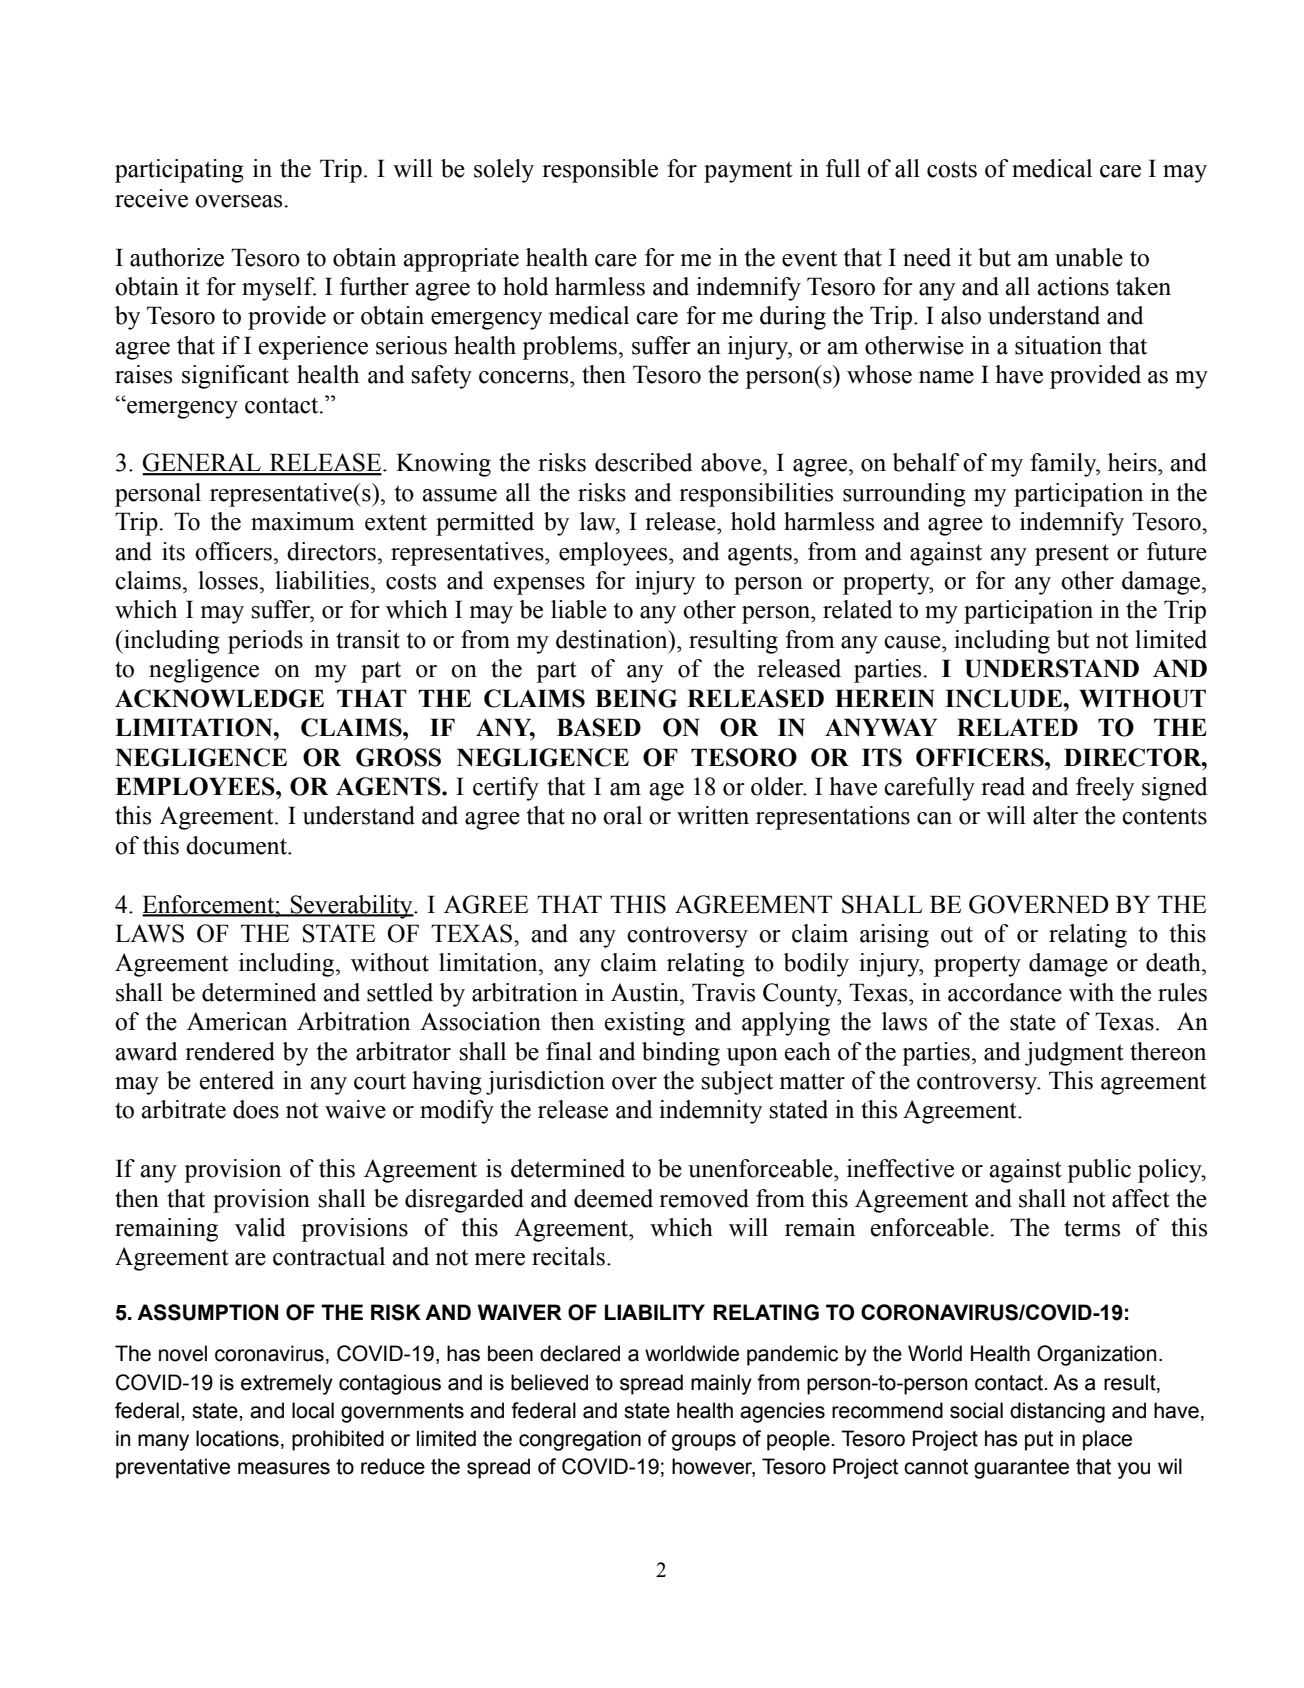 The height and width of the image is (1688, 1304). I want to click on judgment, so click(1074, 1054).
